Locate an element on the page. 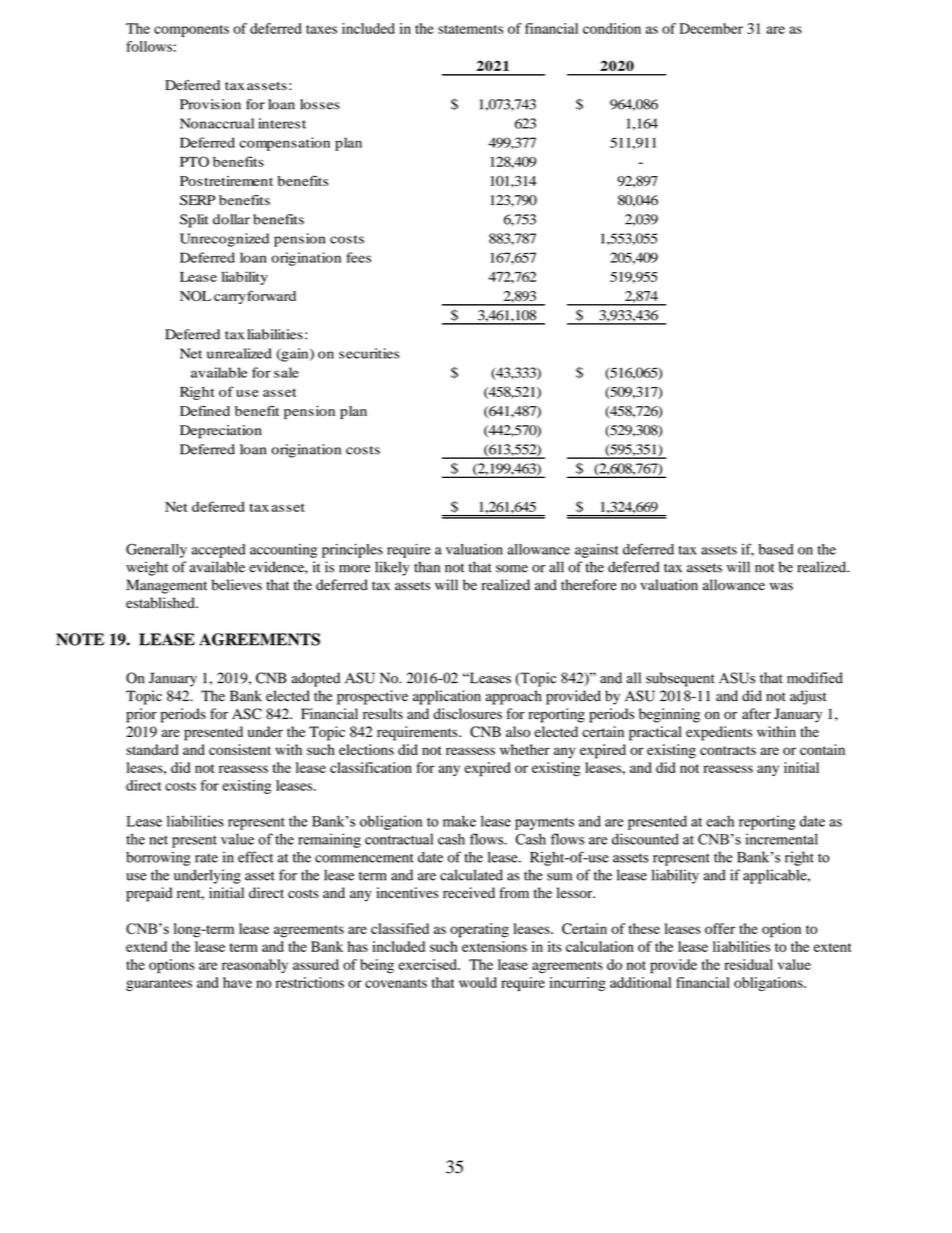 This page has height=1233, width=952. components is located at coordinates (191, 31).
